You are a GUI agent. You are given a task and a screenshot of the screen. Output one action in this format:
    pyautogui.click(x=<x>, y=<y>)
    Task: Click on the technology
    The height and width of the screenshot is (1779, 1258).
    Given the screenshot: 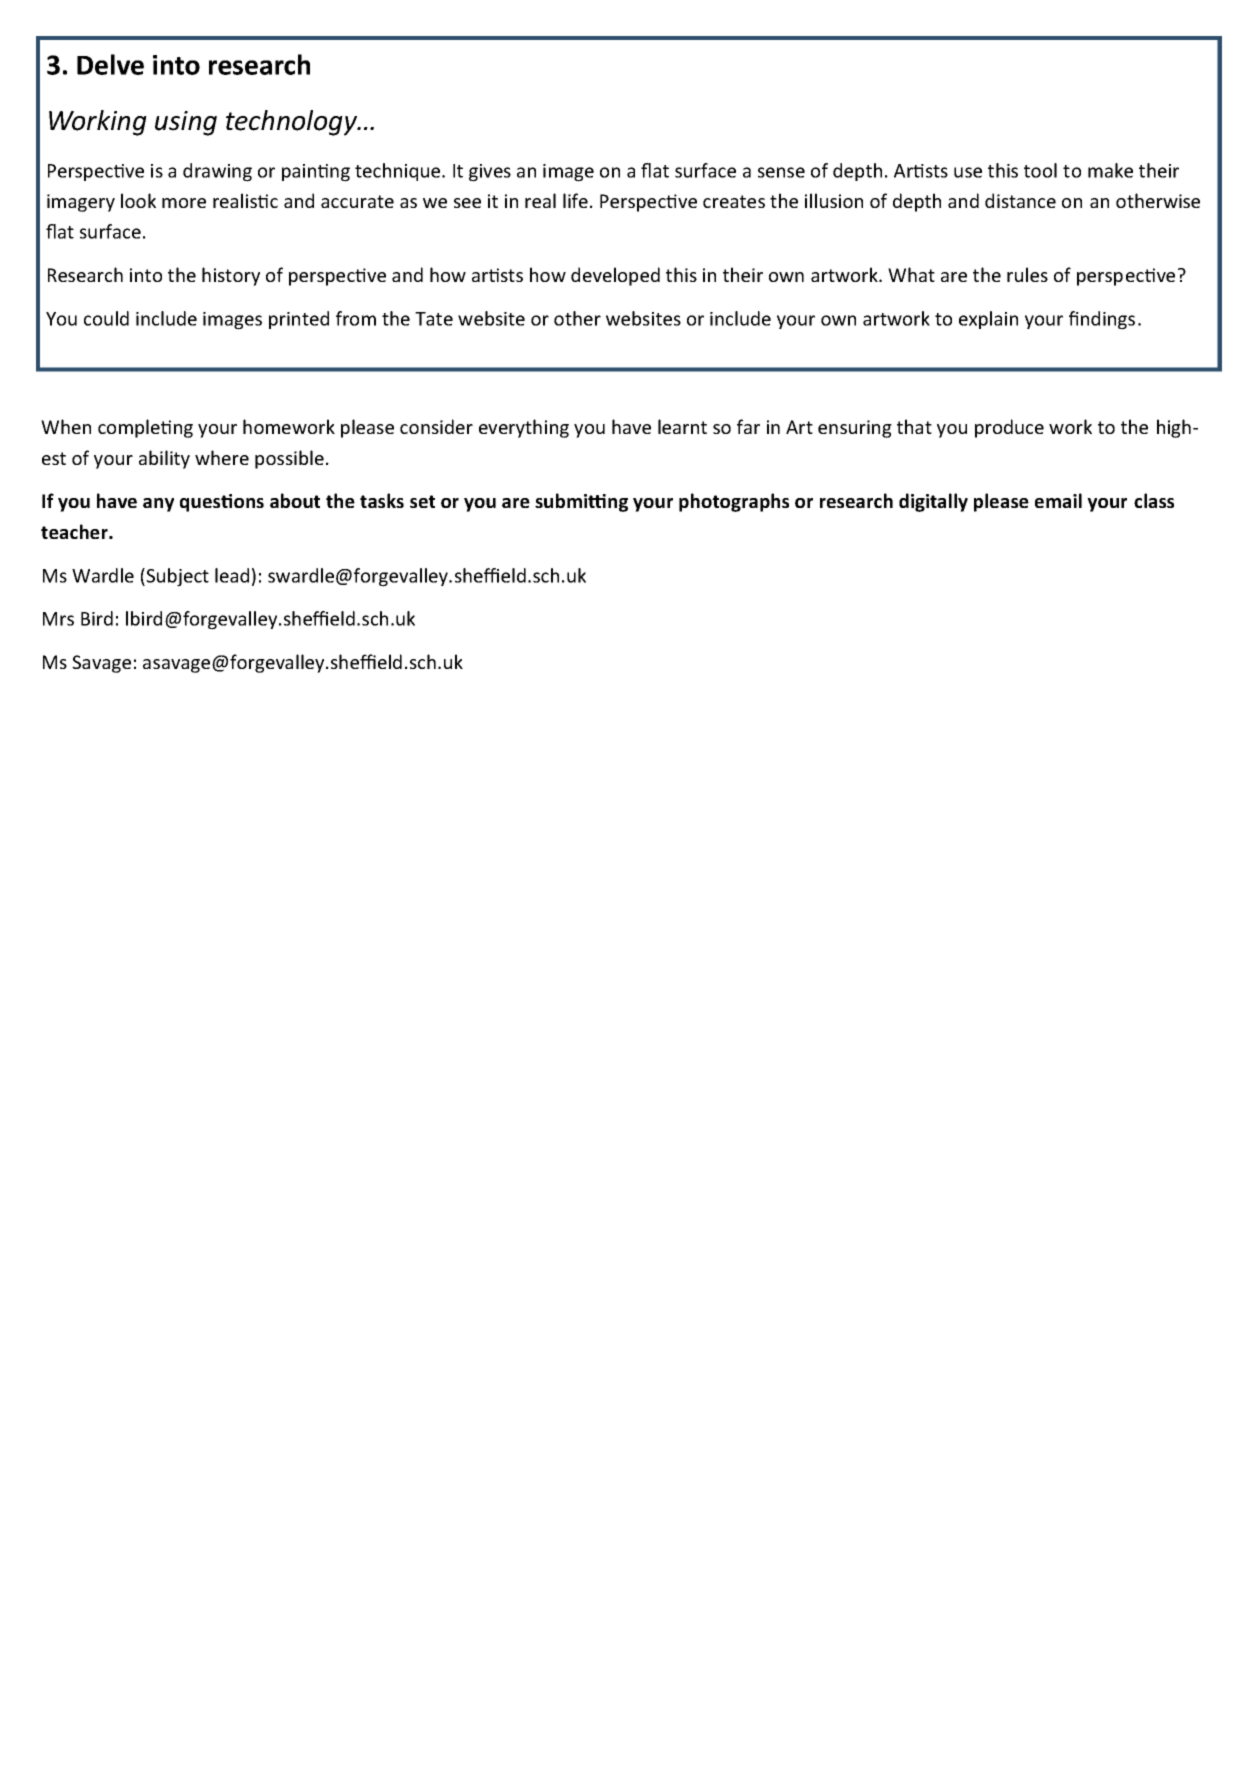 What is the action you would take?
    pyautogui.click(x=293, y=123)
